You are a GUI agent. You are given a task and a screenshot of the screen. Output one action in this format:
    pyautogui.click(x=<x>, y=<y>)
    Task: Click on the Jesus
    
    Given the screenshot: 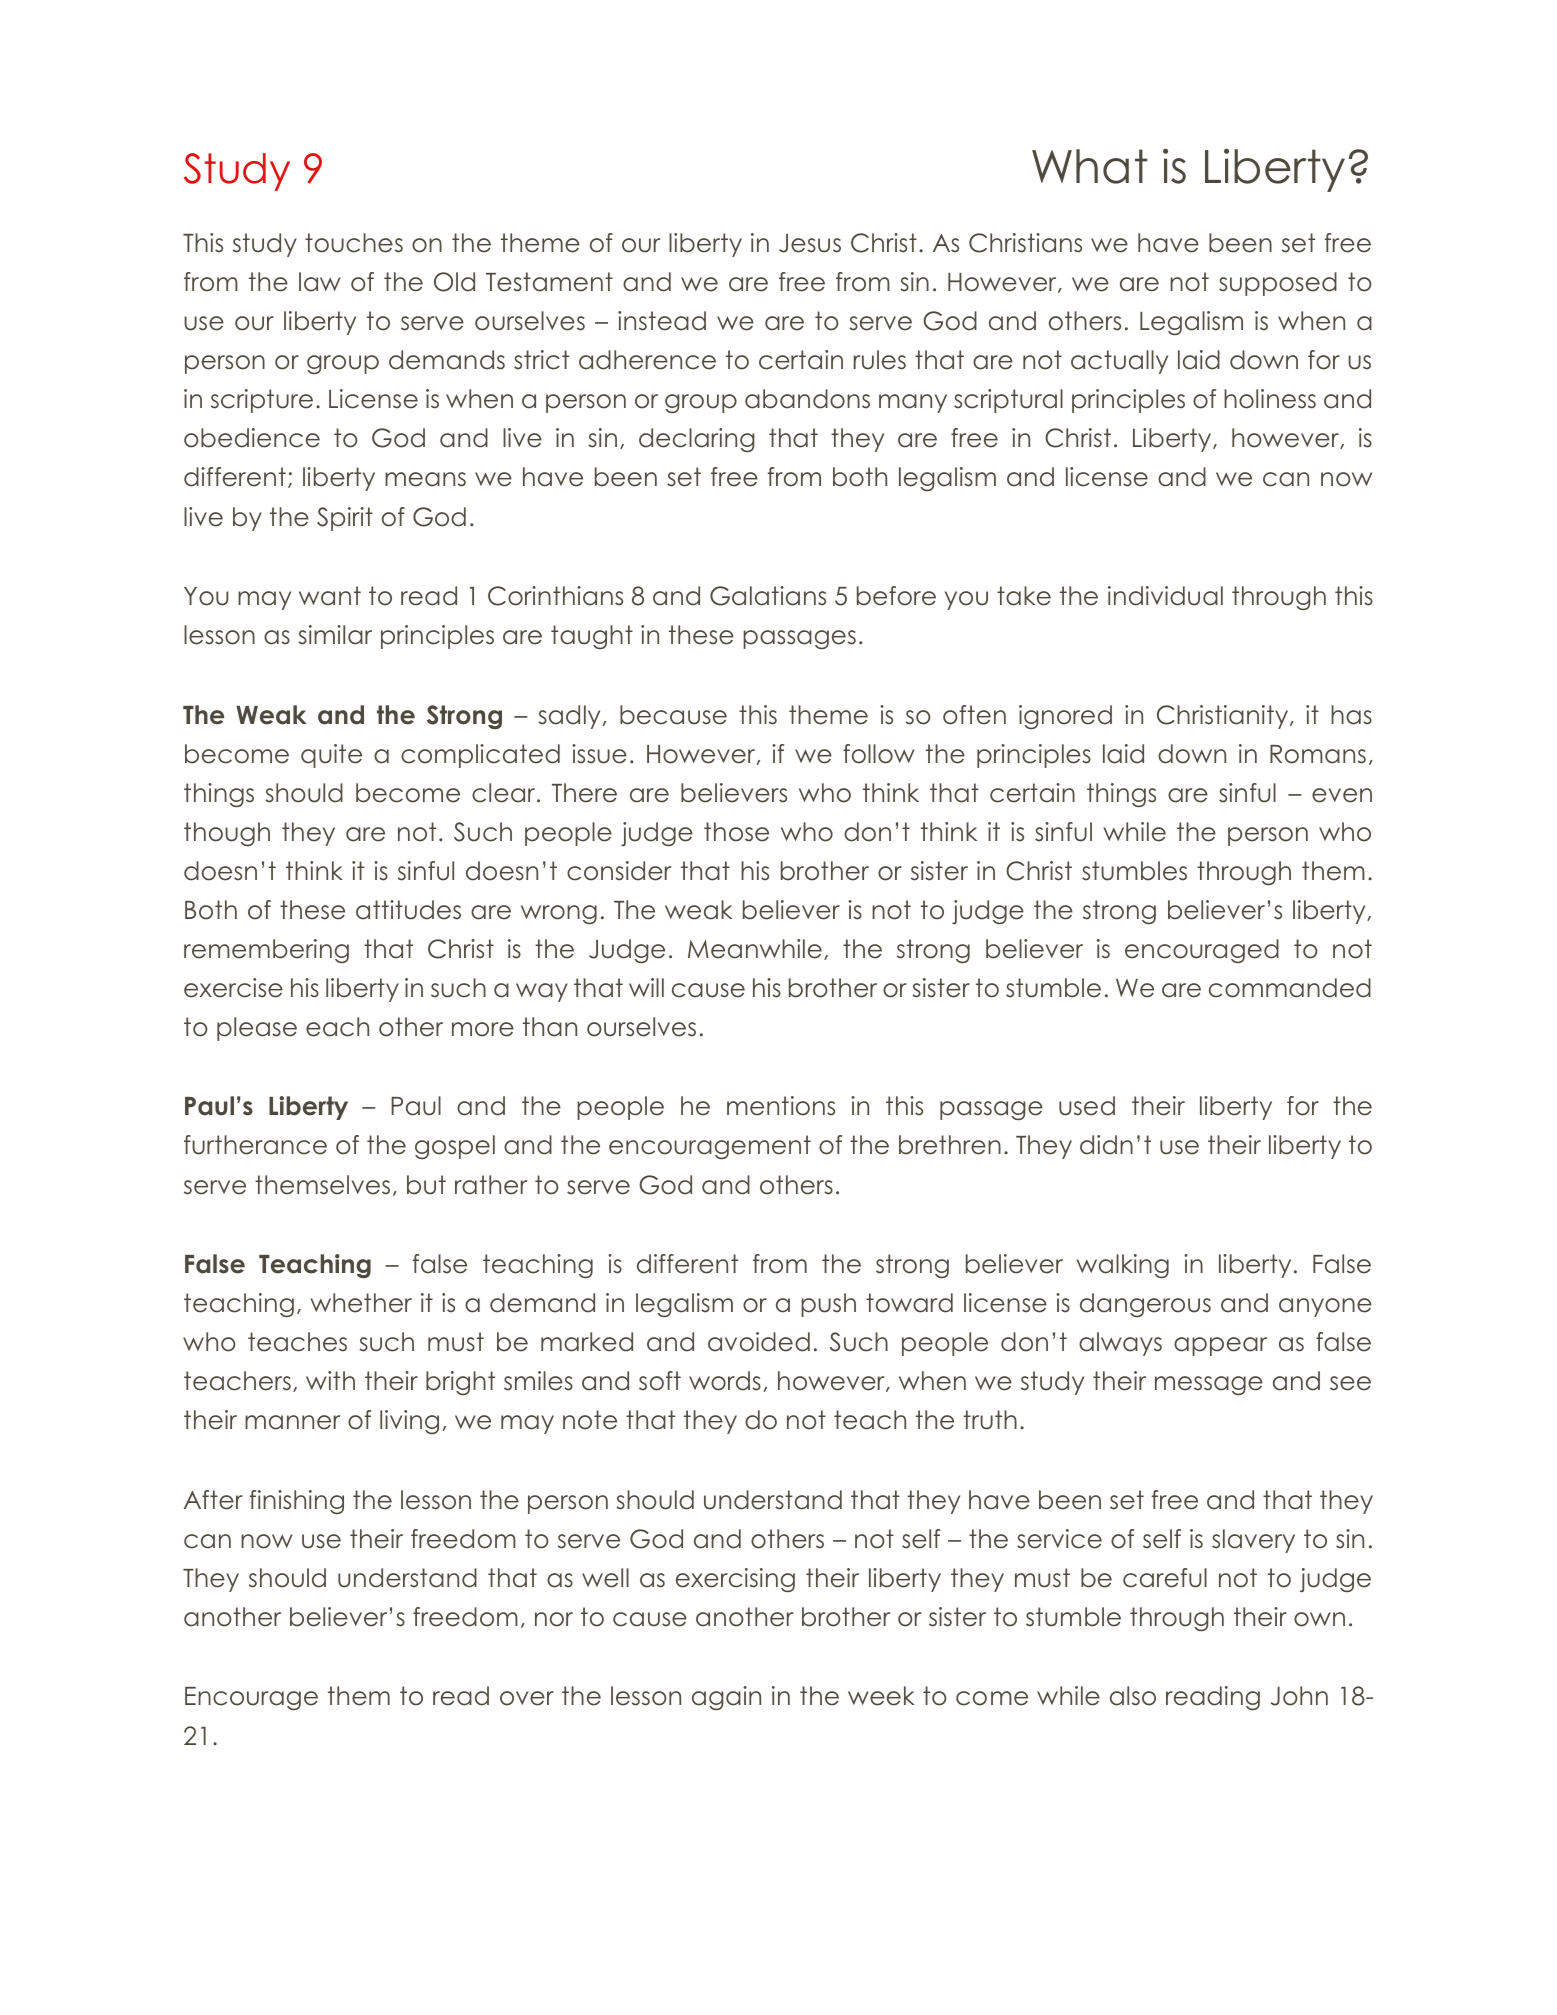 What is the action you would take?
    pyautogui.click(x=810, y=243)
